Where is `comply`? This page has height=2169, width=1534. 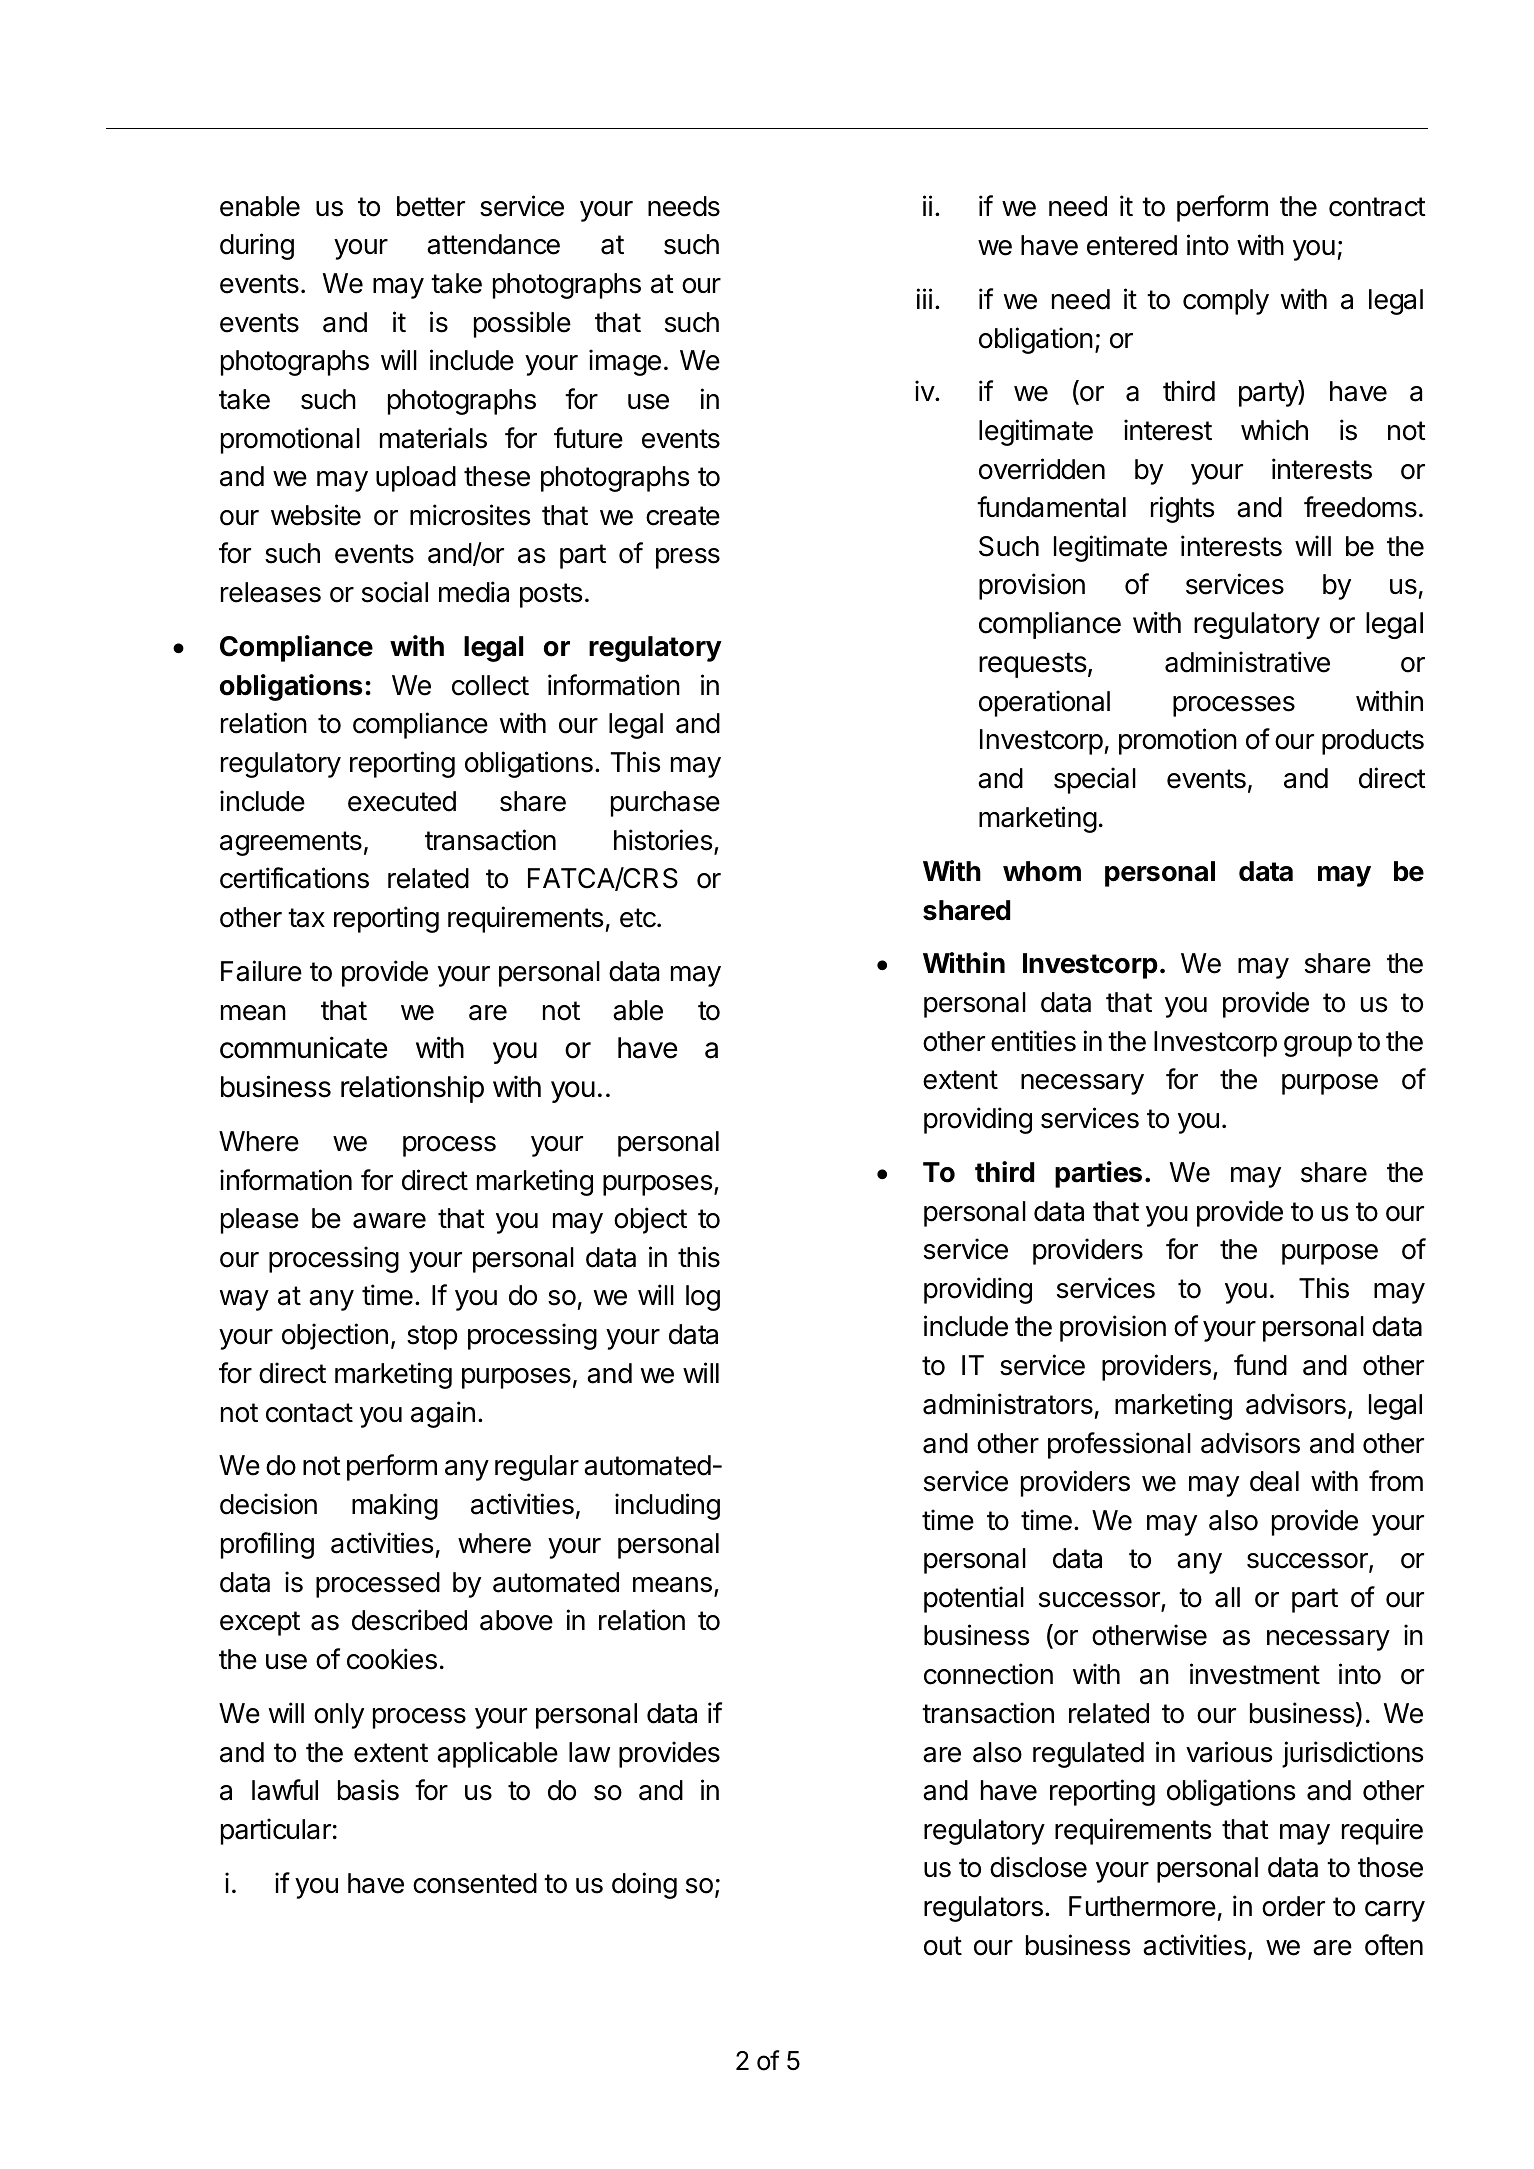 comply is located at coordinates (1226, 302).
